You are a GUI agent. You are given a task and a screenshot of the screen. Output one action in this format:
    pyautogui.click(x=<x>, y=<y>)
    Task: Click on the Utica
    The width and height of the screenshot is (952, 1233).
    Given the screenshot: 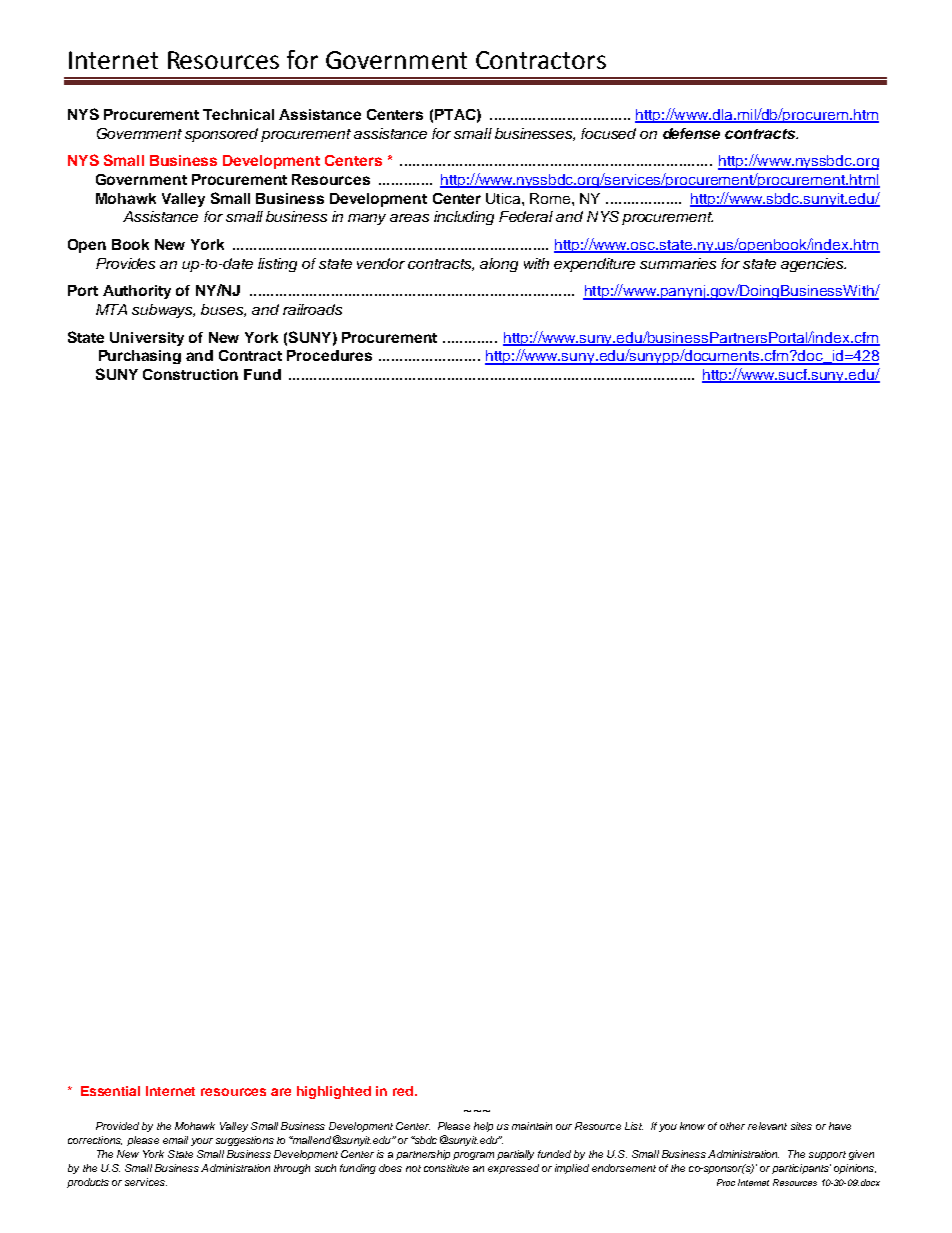 What is the action you would take?
    pyautogui.click(x=504, y=198)
